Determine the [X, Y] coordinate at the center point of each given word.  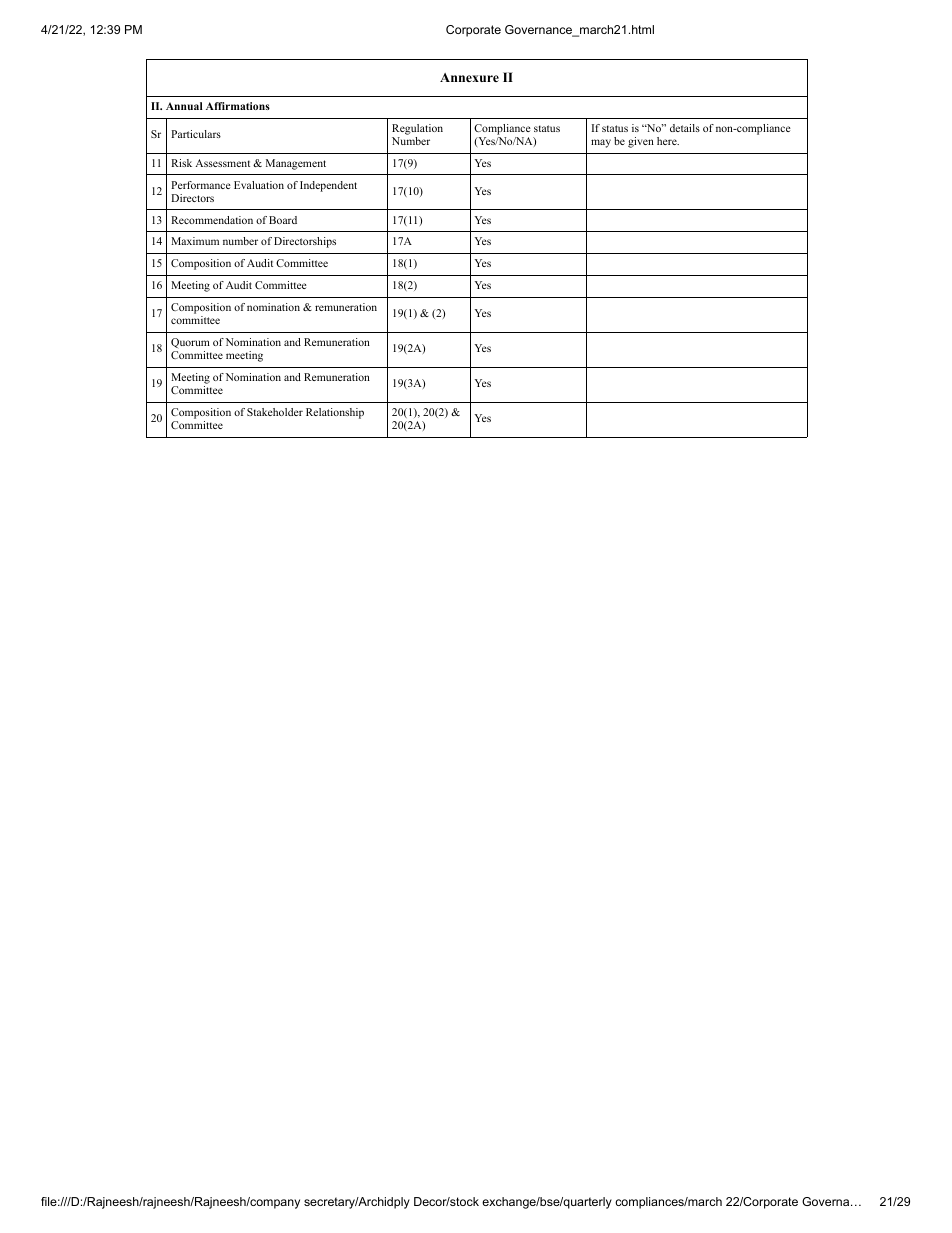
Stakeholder [275, 412]
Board [283, 220]
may [601, 143]
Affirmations [238, 106]
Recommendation [212, 220]
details [685, 128]
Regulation [417, 129]
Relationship [335, 413]
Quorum [190, 343]
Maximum [195, 241]
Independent [328, 186]
